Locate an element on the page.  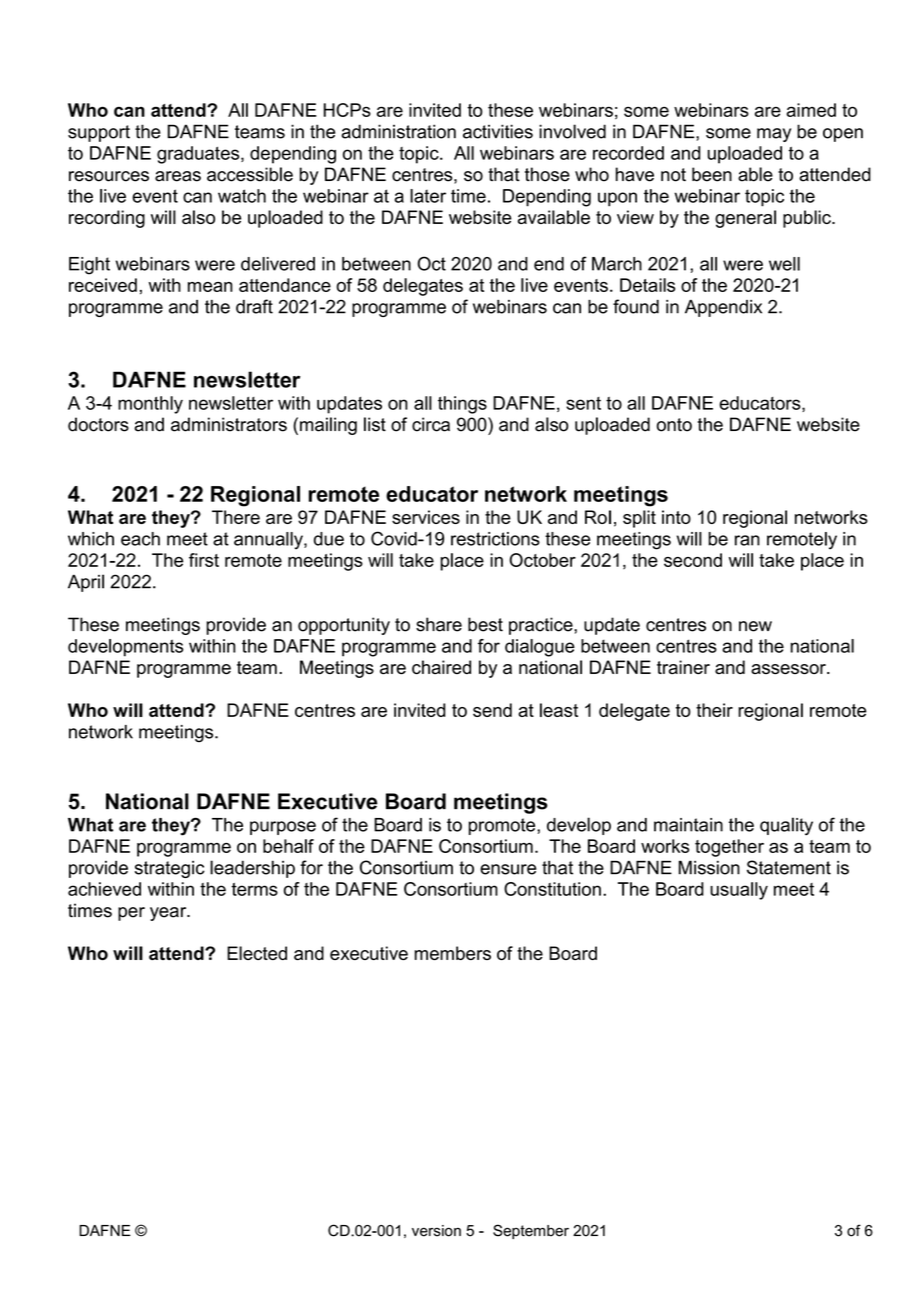
version is located at coordinates (436, 1231).
